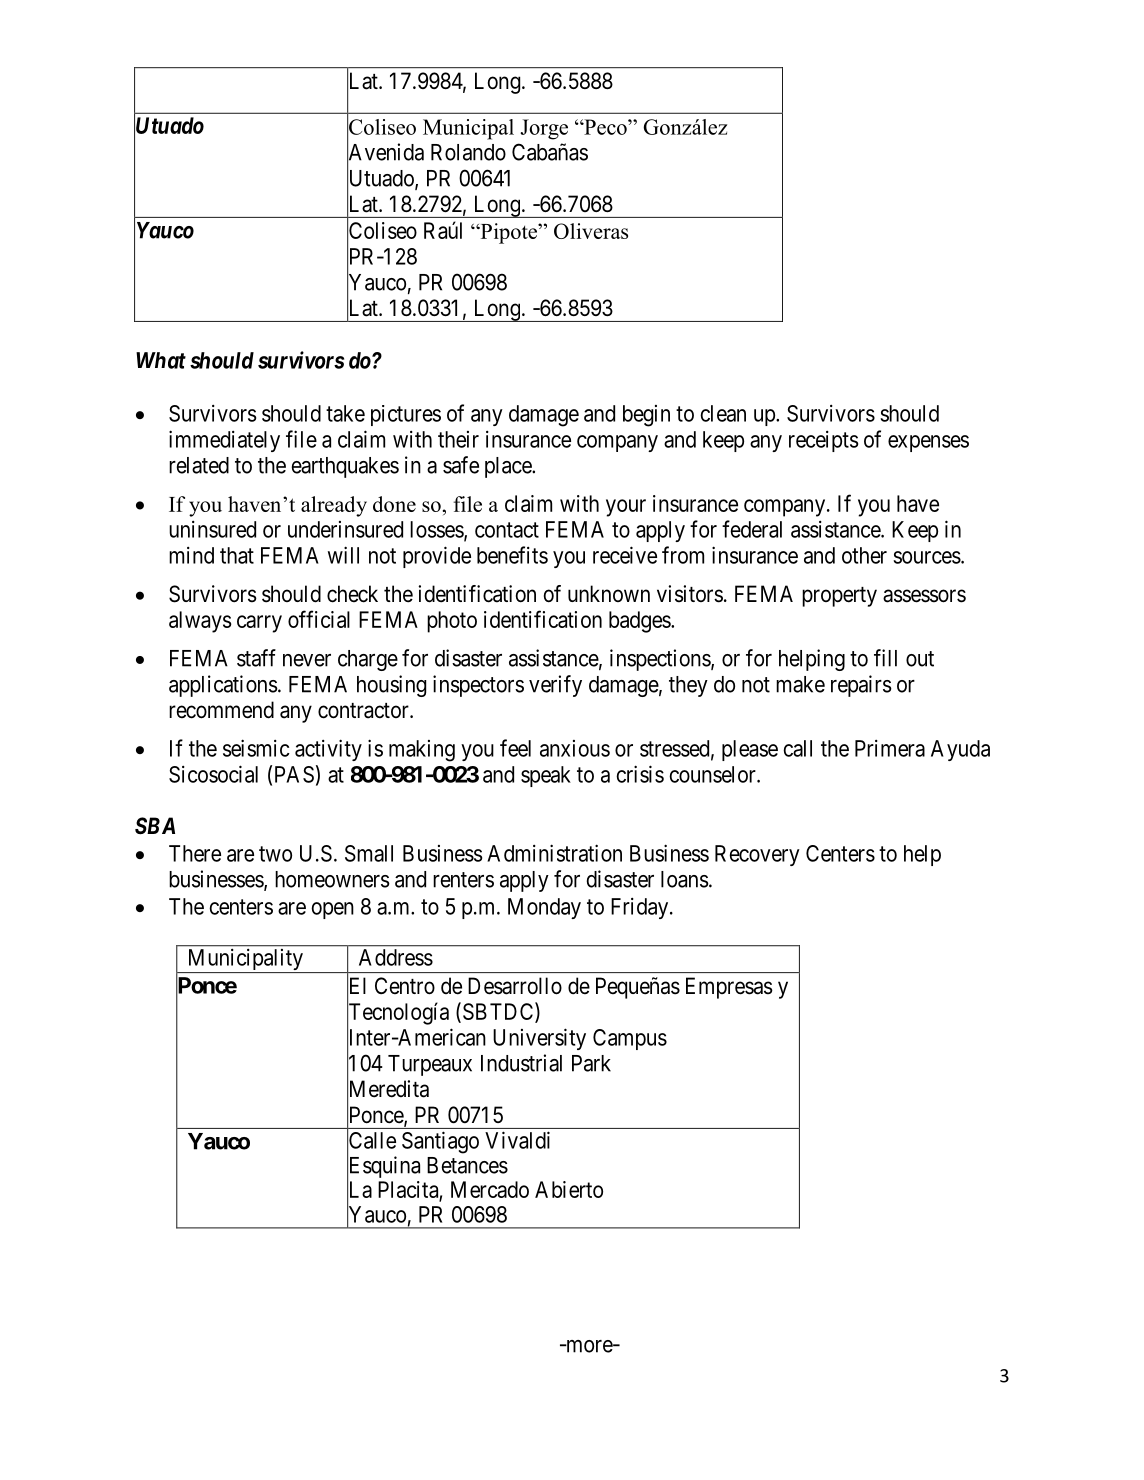  Describe the element at coordinates (440, 1142) in the document. I see `Santiago` at that location.
